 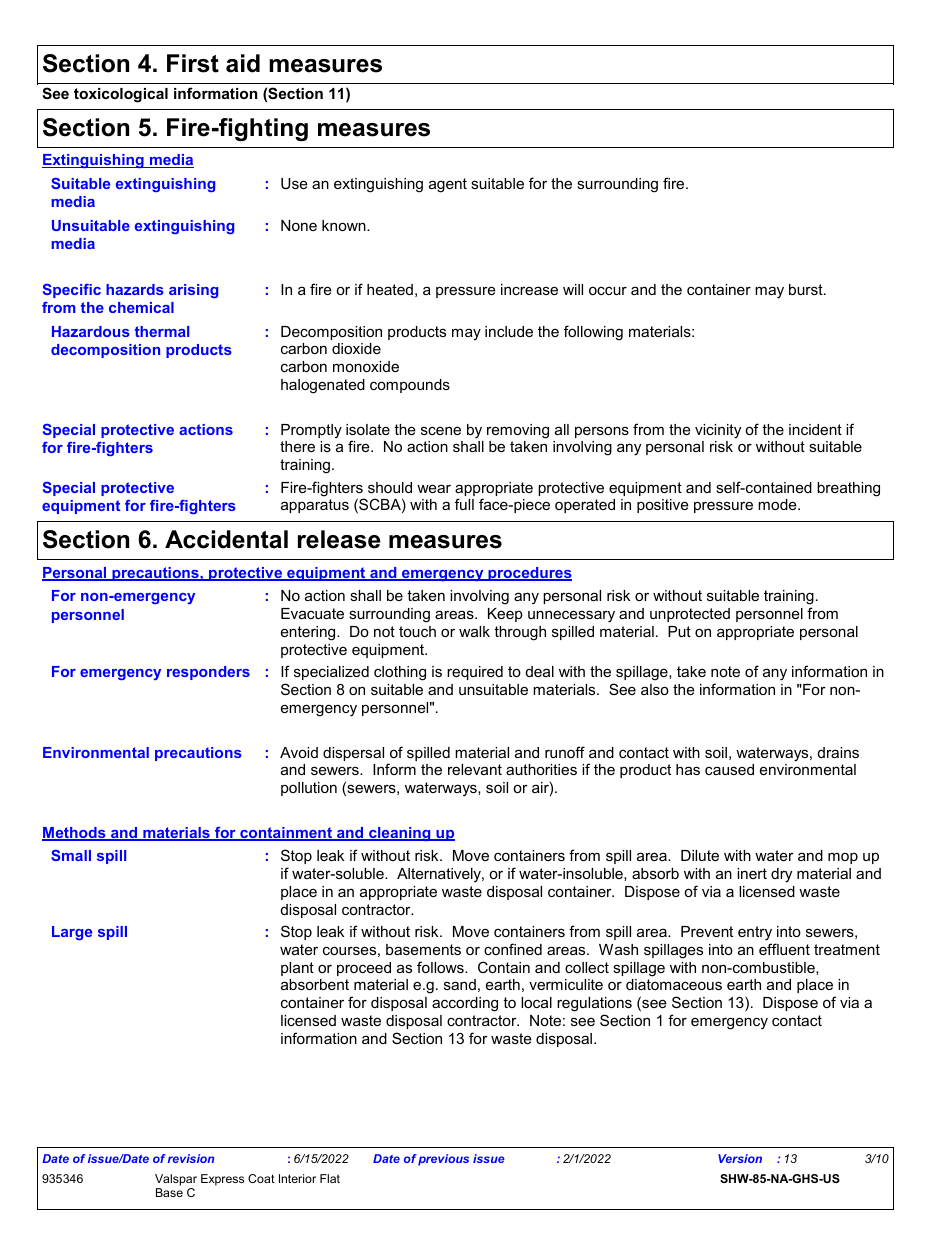 I want to click on toxicological, so click(x=121, y=95).
